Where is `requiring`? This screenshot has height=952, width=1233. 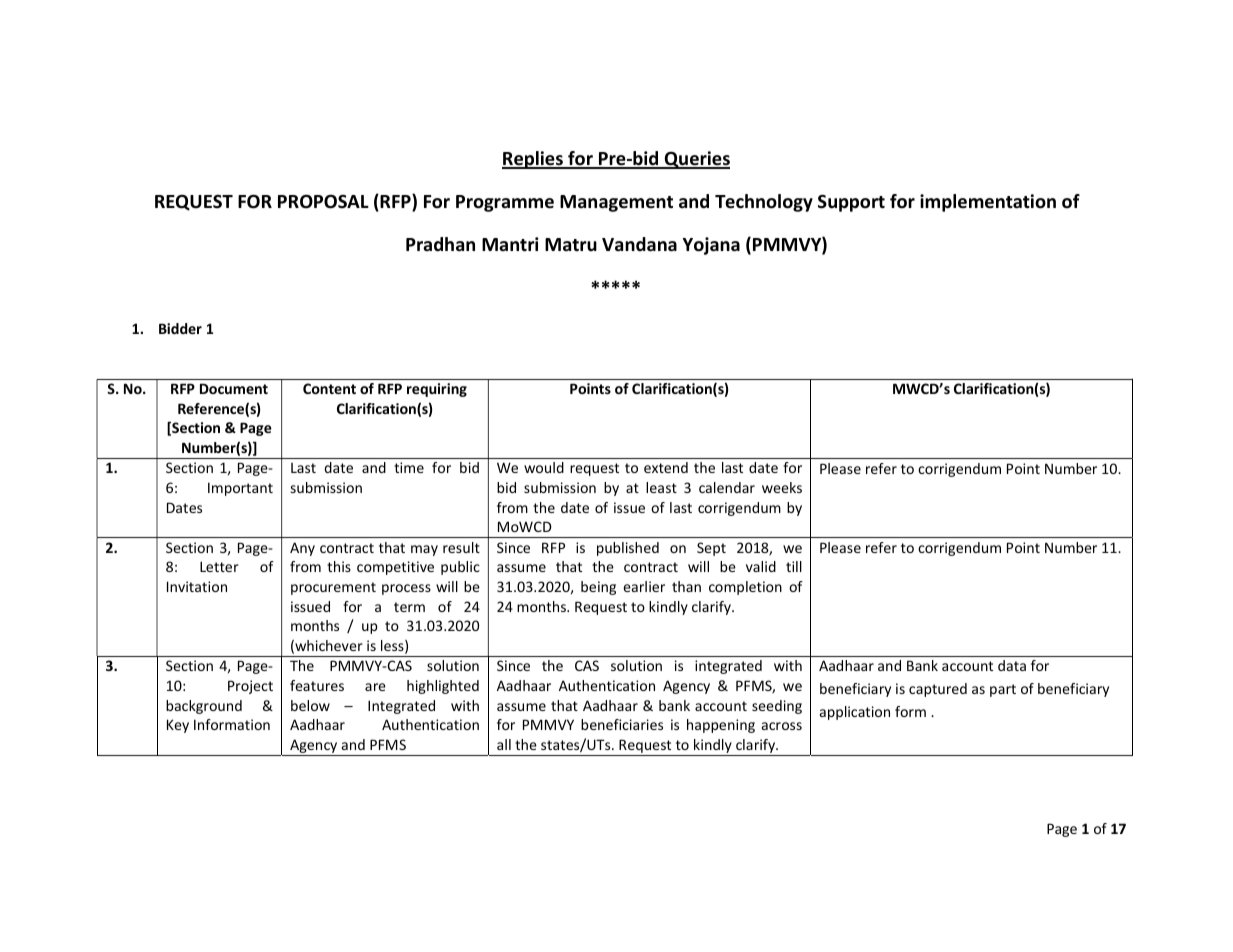
requiring is located at coordinates (437, 390).
